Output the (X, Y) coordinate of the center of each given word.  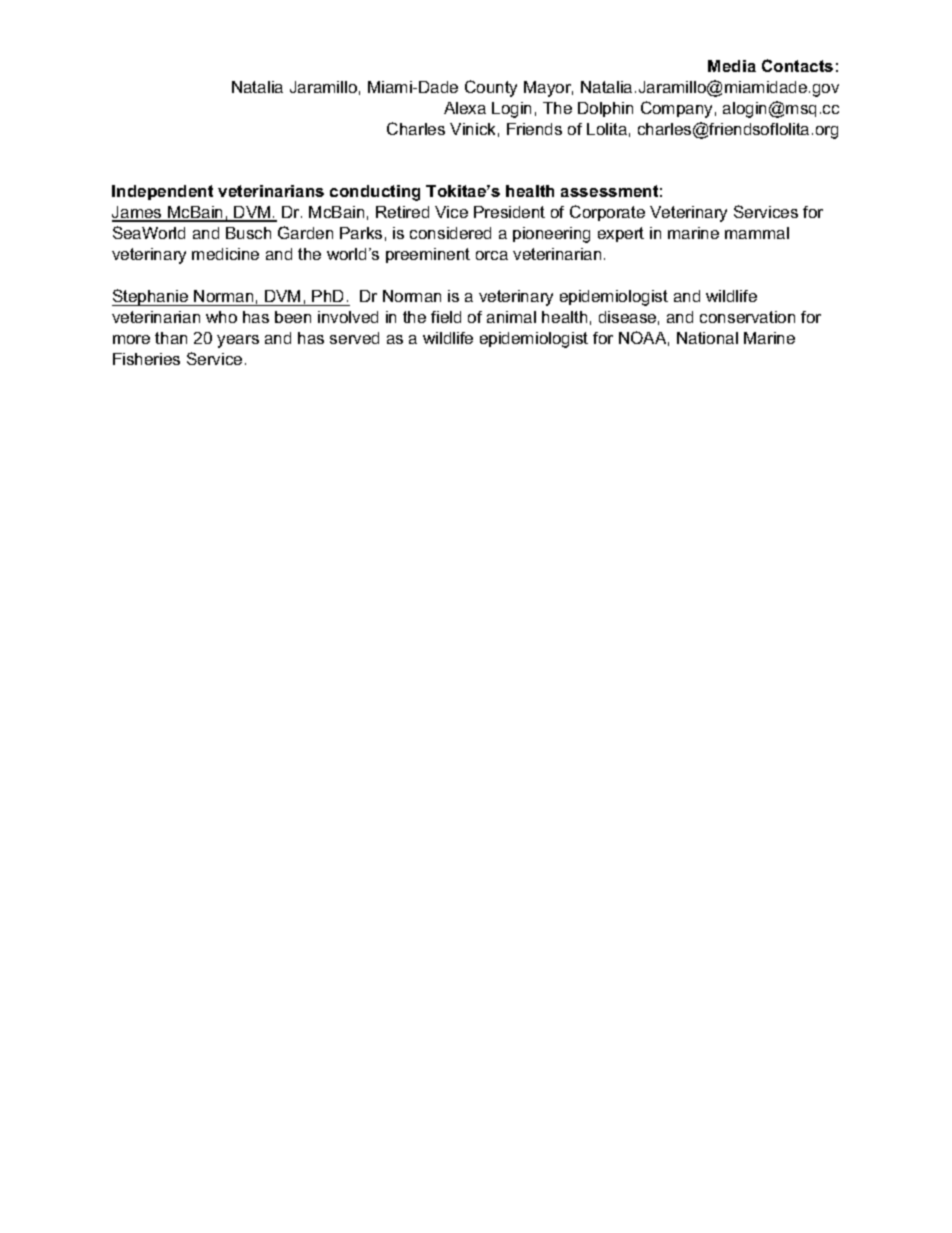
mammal (757, 233)
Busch (248, 233)
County (491, 88)
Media (732, 66)
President (509, 212)
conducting (375, 193)
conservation (747, 317)
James (138, 213)
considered (450, 233)
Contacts (797, 65)
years (238, 341)
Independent (162, 192)
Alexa (465, 108)
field (446, 317)
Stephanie (151, 297)
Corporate (607, 213)
